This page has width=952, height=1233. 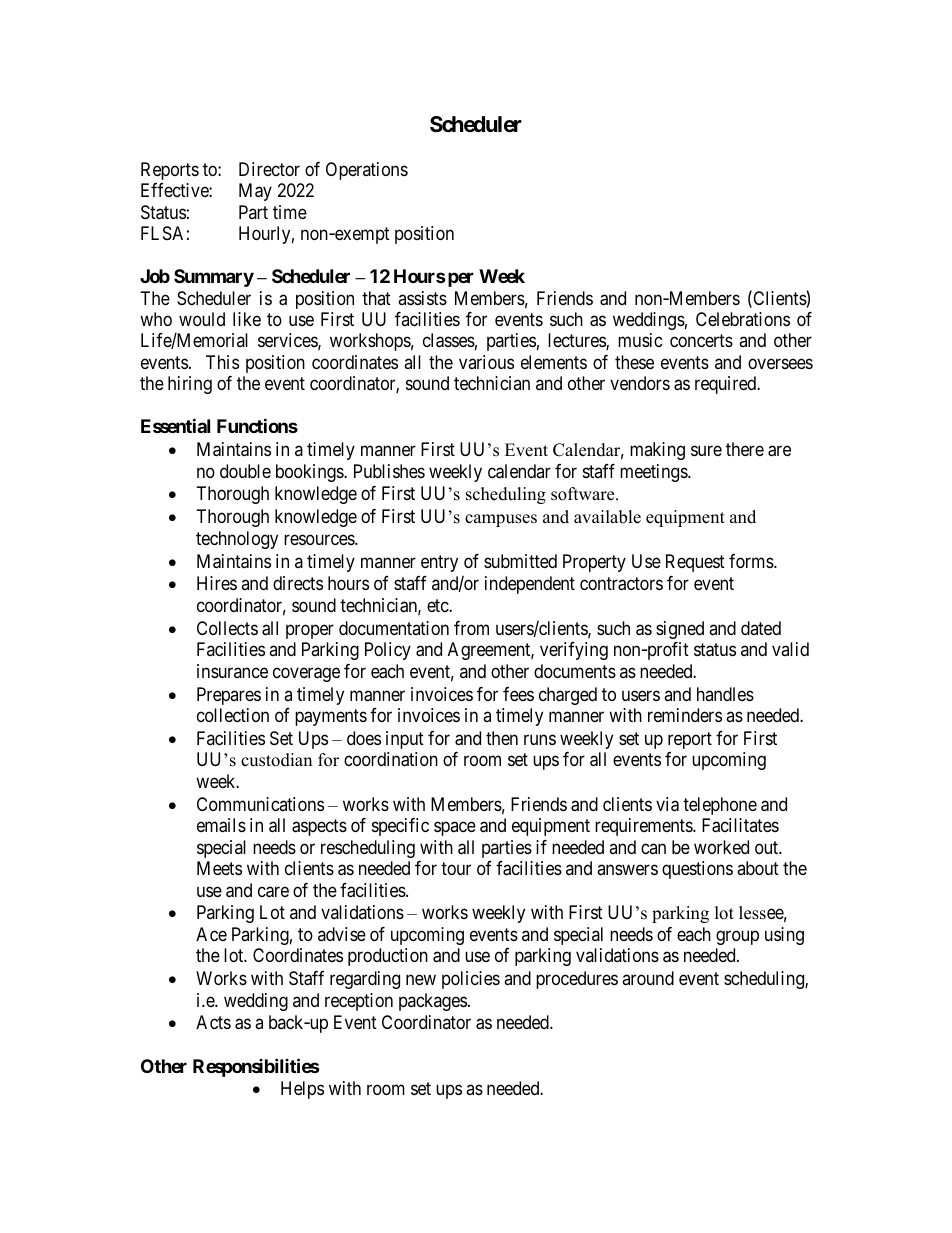 I want to click on required, so click(x=727, y=385).
